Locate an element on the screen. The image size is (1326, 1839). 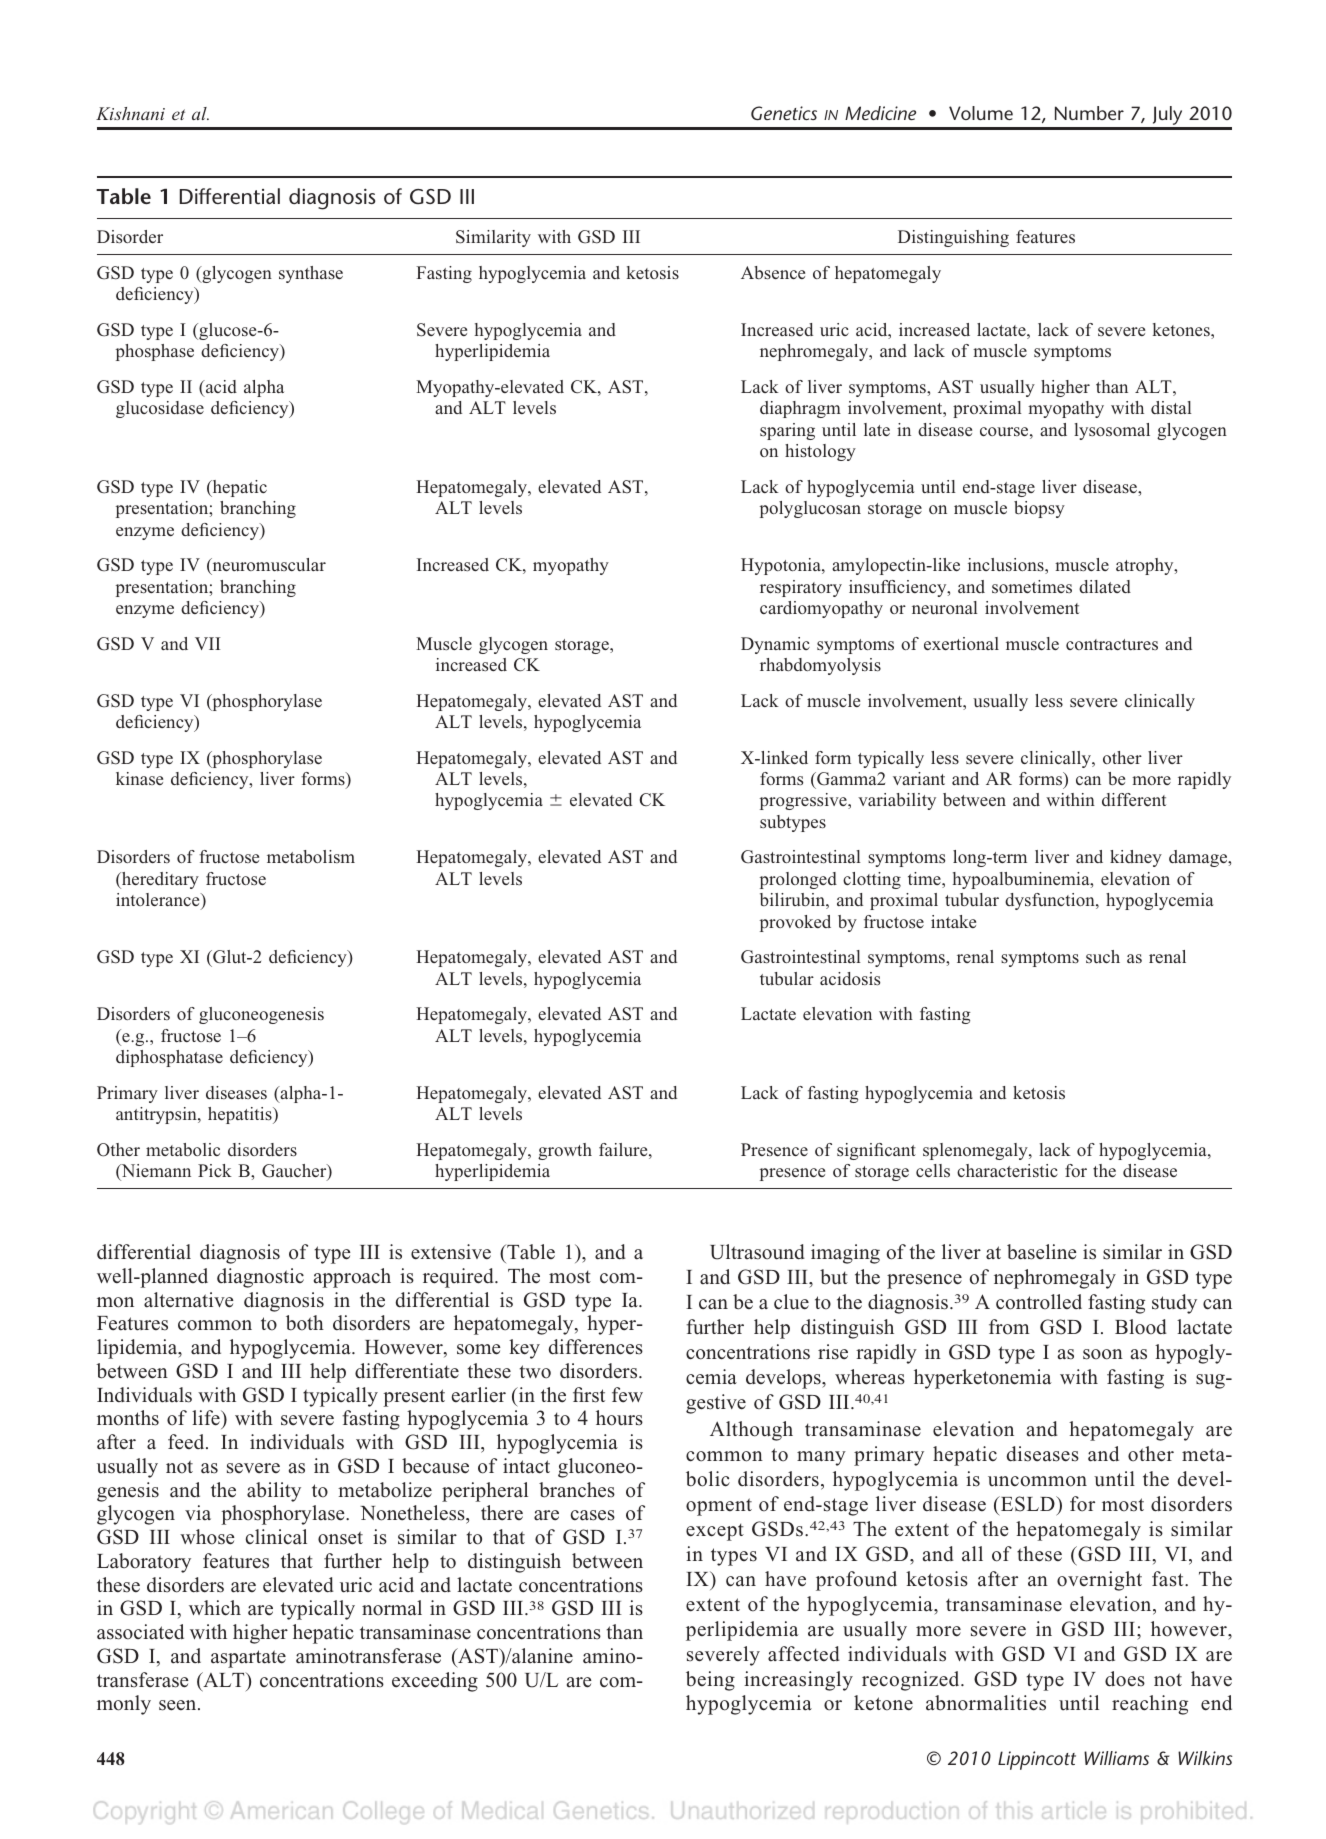
Genetics is located at coordinates (784, 113).
